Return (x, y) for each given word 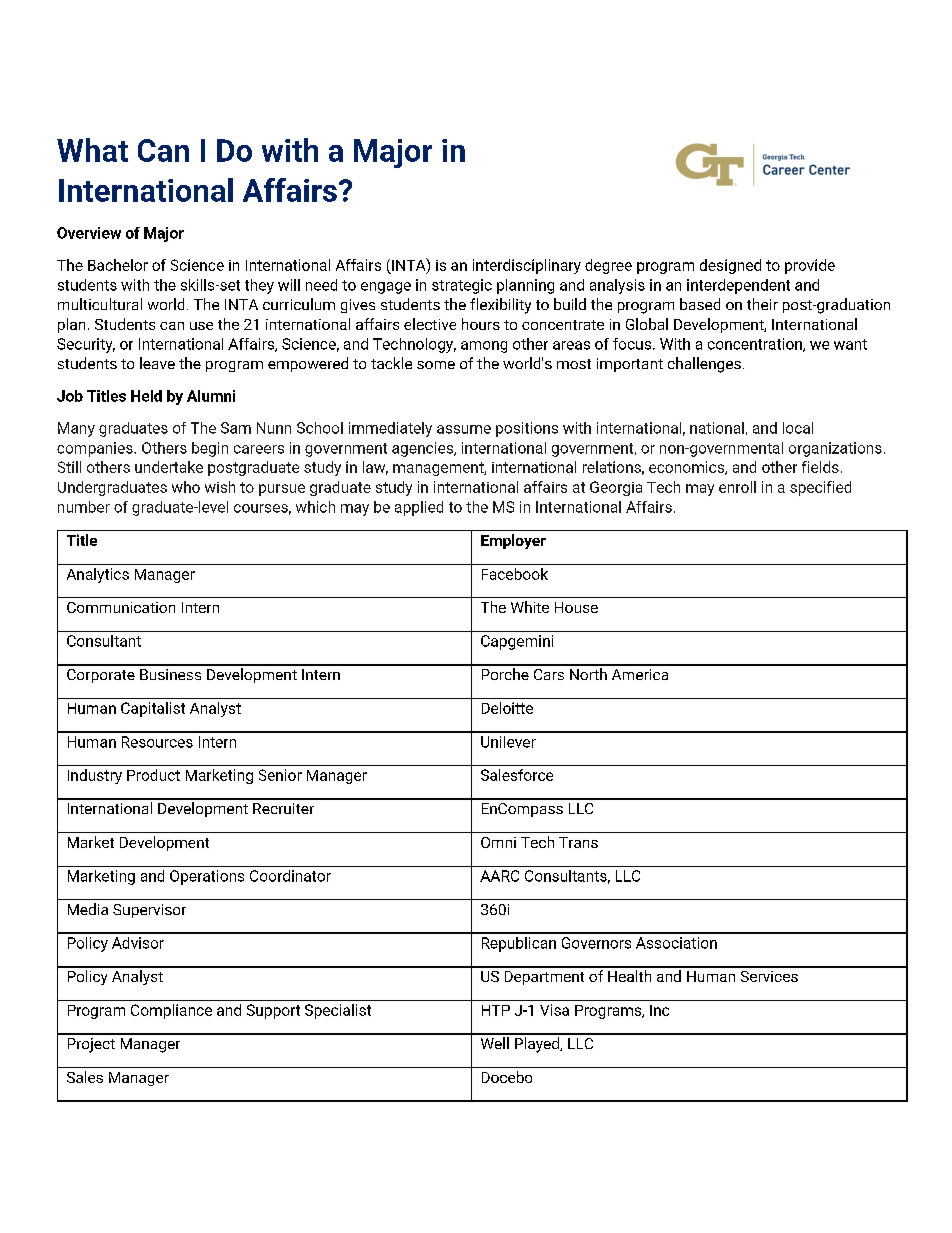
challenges (704, 365)
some (436, 365)
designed (730, 266)
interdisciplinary (527, 266)
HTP (496, 1010)
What (92, 150)
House (576, 607)
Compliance (171, 1011)
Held (146, 396)
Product (153, 775)
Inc (659, 1010)
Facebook (515, 574)
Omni (498, 842)
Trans (578, 842)
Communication (121, 607)
